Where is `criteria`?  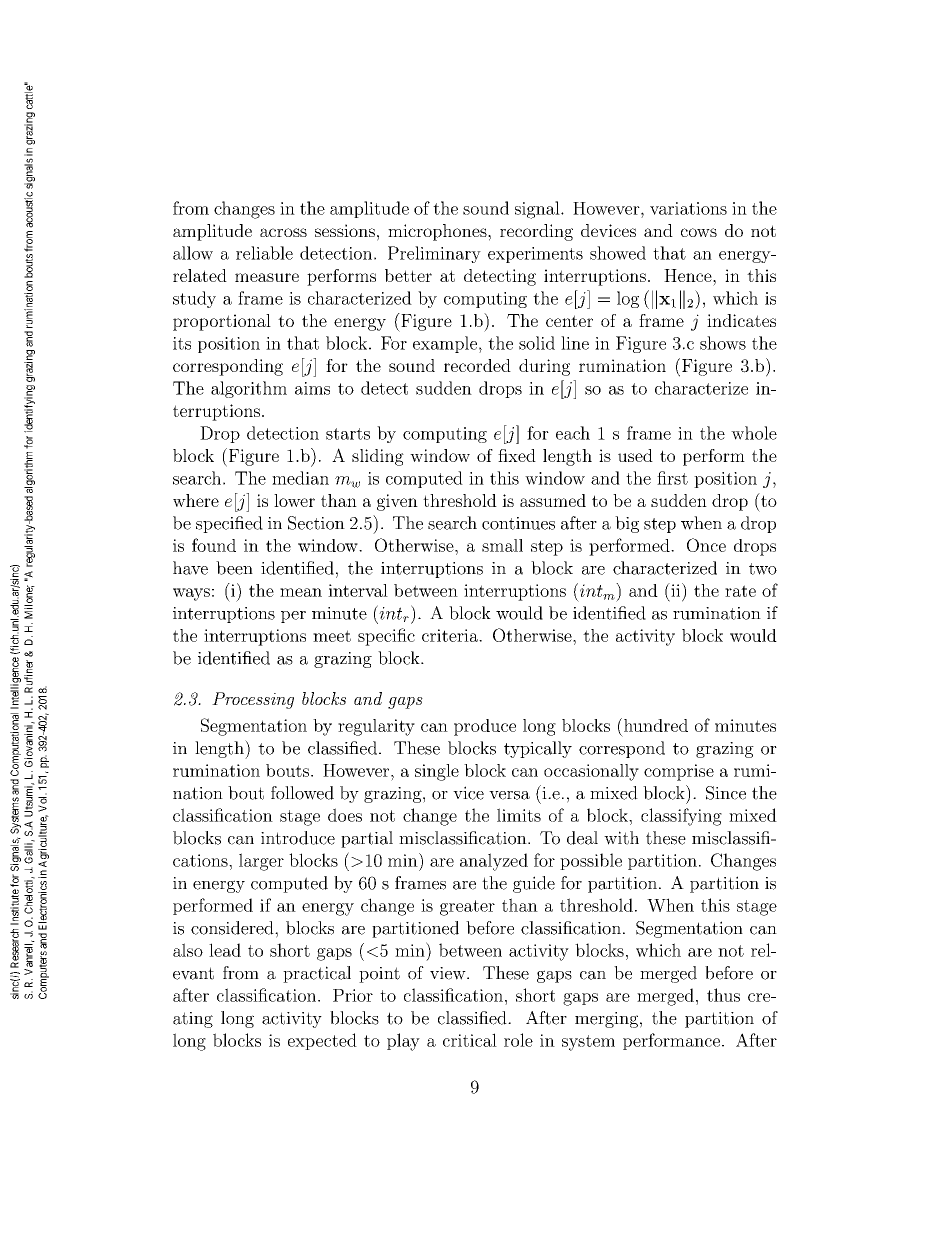
criteria is located at coordinates (451, 635).
